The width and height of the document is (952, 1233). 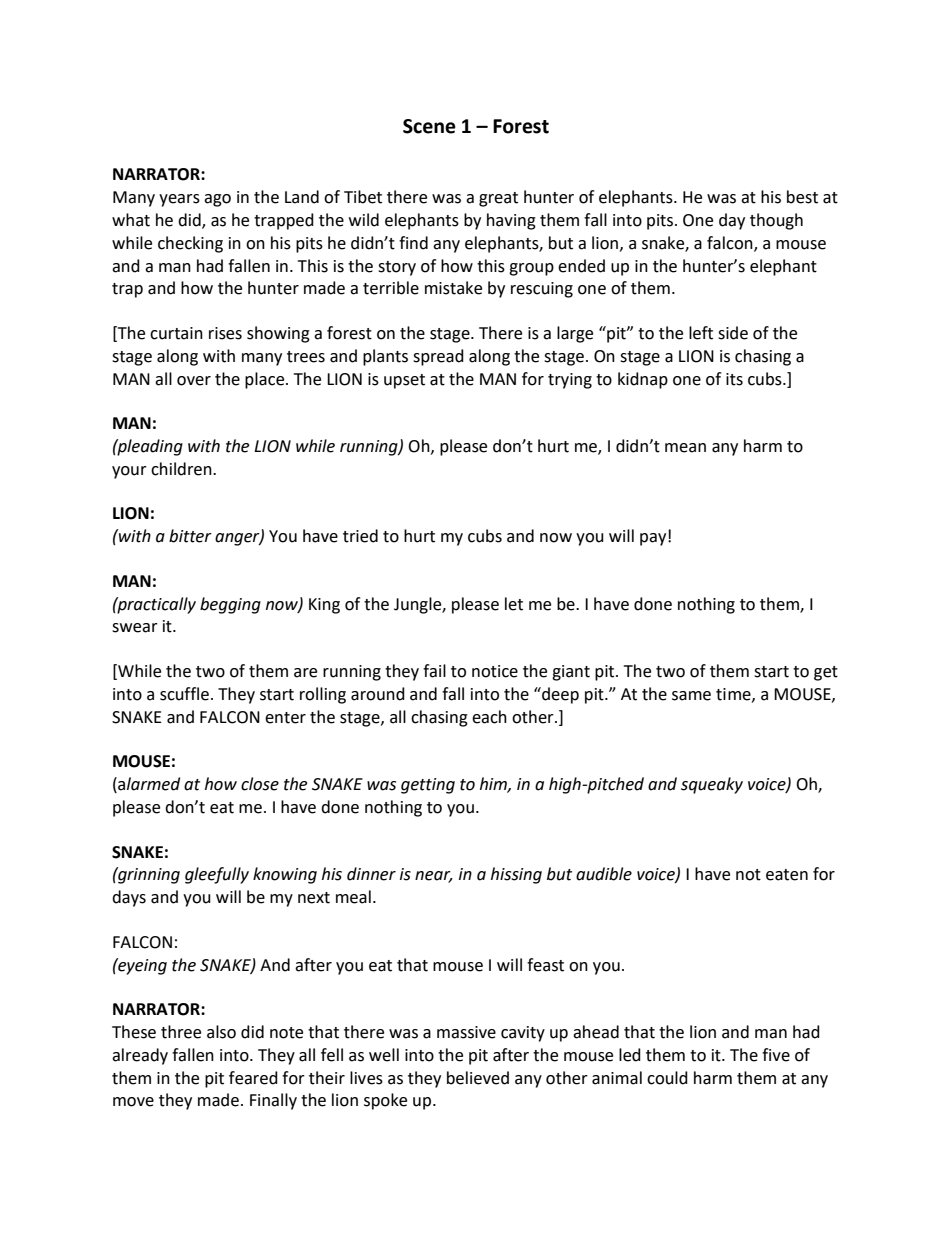 What do you see at coordinates (691, 696) in the document?
I see `same` at bounding box center [691, 696].
